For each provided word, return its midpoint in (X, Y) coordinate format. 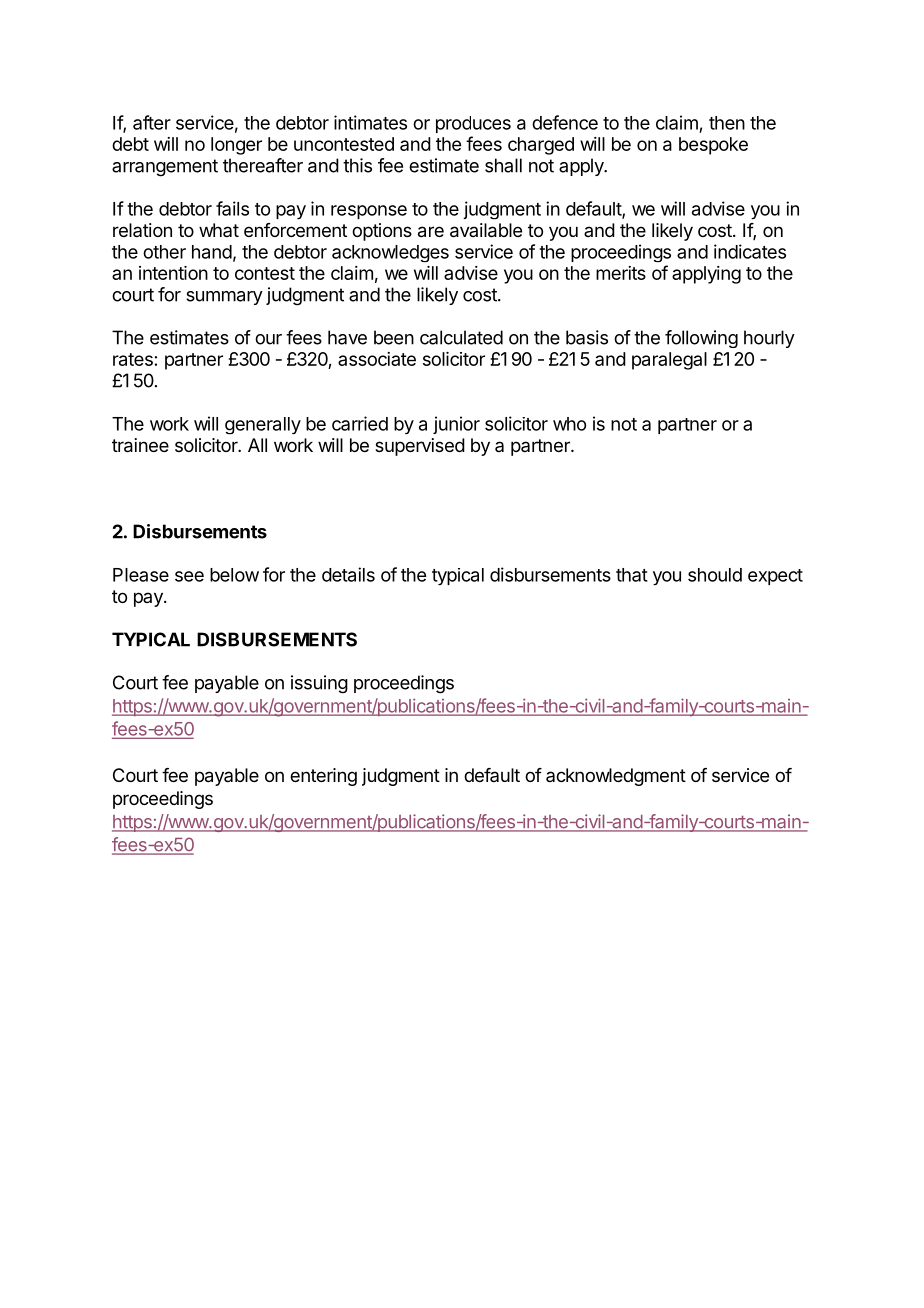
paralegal (669, 361)
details (348, 574)
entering (323, 777)
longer (236, 146)
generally (263, 426)
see (189, 576)
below (234, 575)
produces (473, 124)
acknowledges (390, 253)
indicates (750, 251)
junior (456, 425)
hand (212, 252)
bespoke (713, 146)
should (715, 575)
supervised (420, 447)
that (632, 575)
